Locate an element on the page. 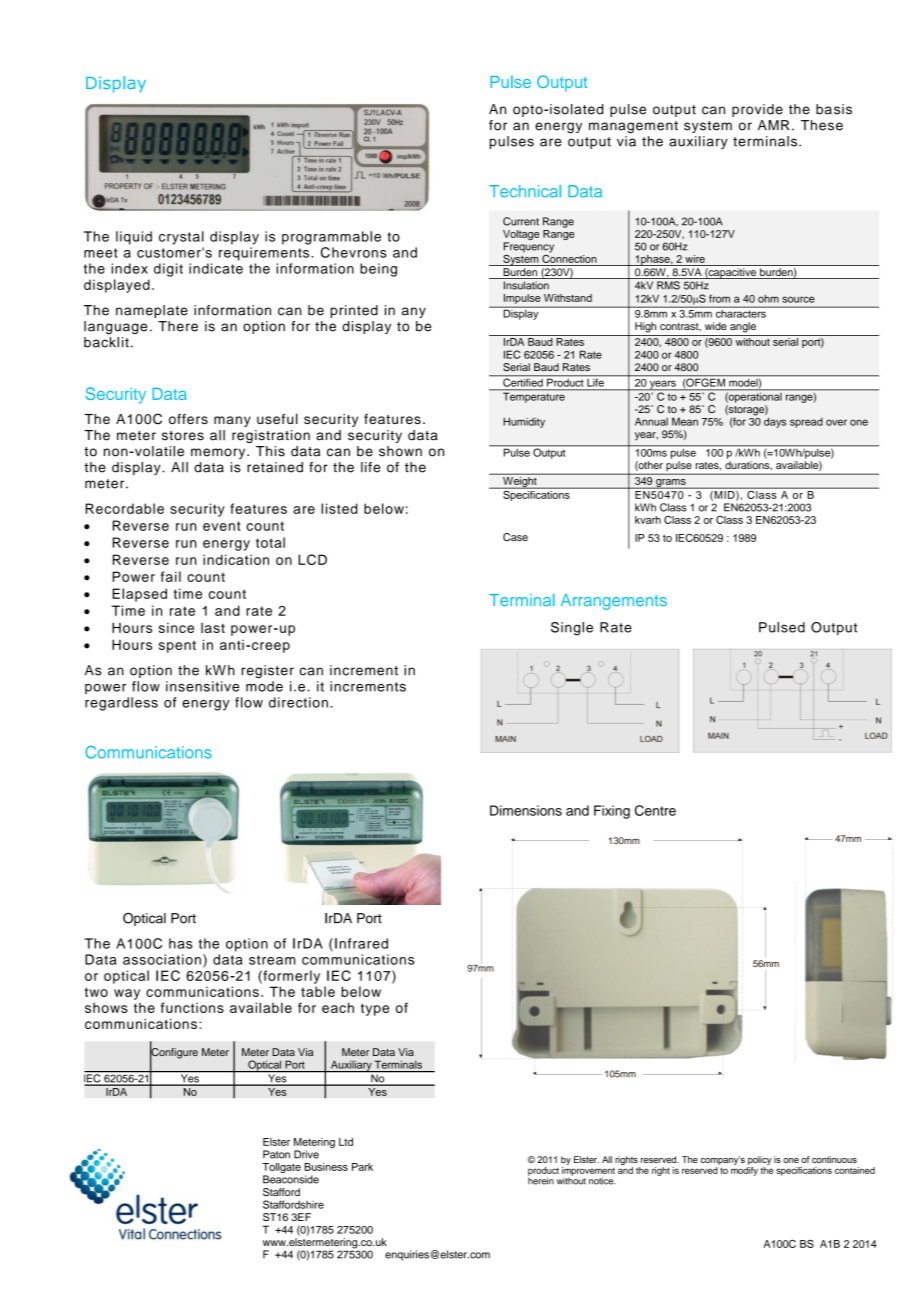 The image size is (924, 1308). liquid is located at coordinates (134, 238).
